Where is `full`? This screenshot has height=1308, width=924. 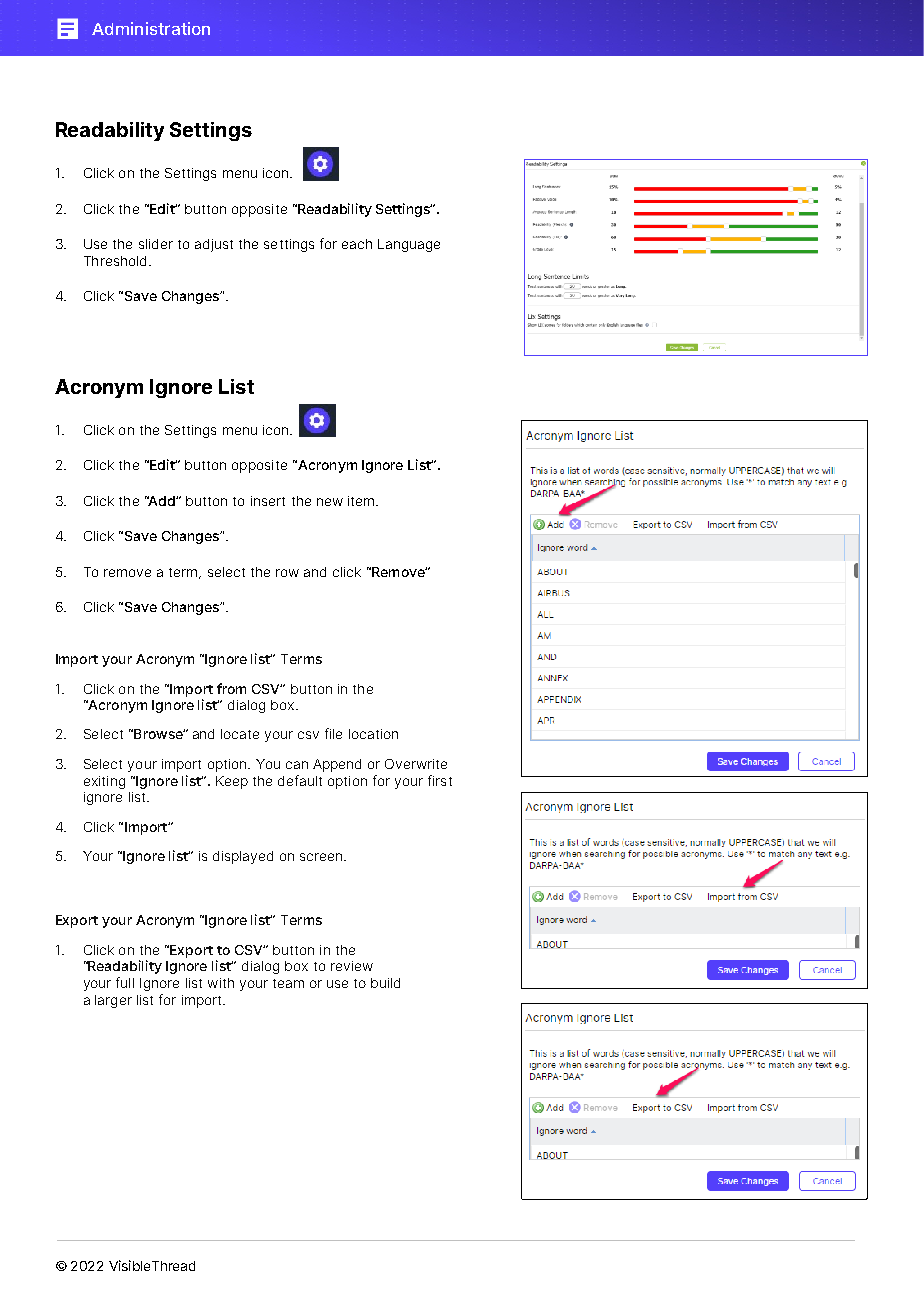
full is located at coordinates (125, 982).
